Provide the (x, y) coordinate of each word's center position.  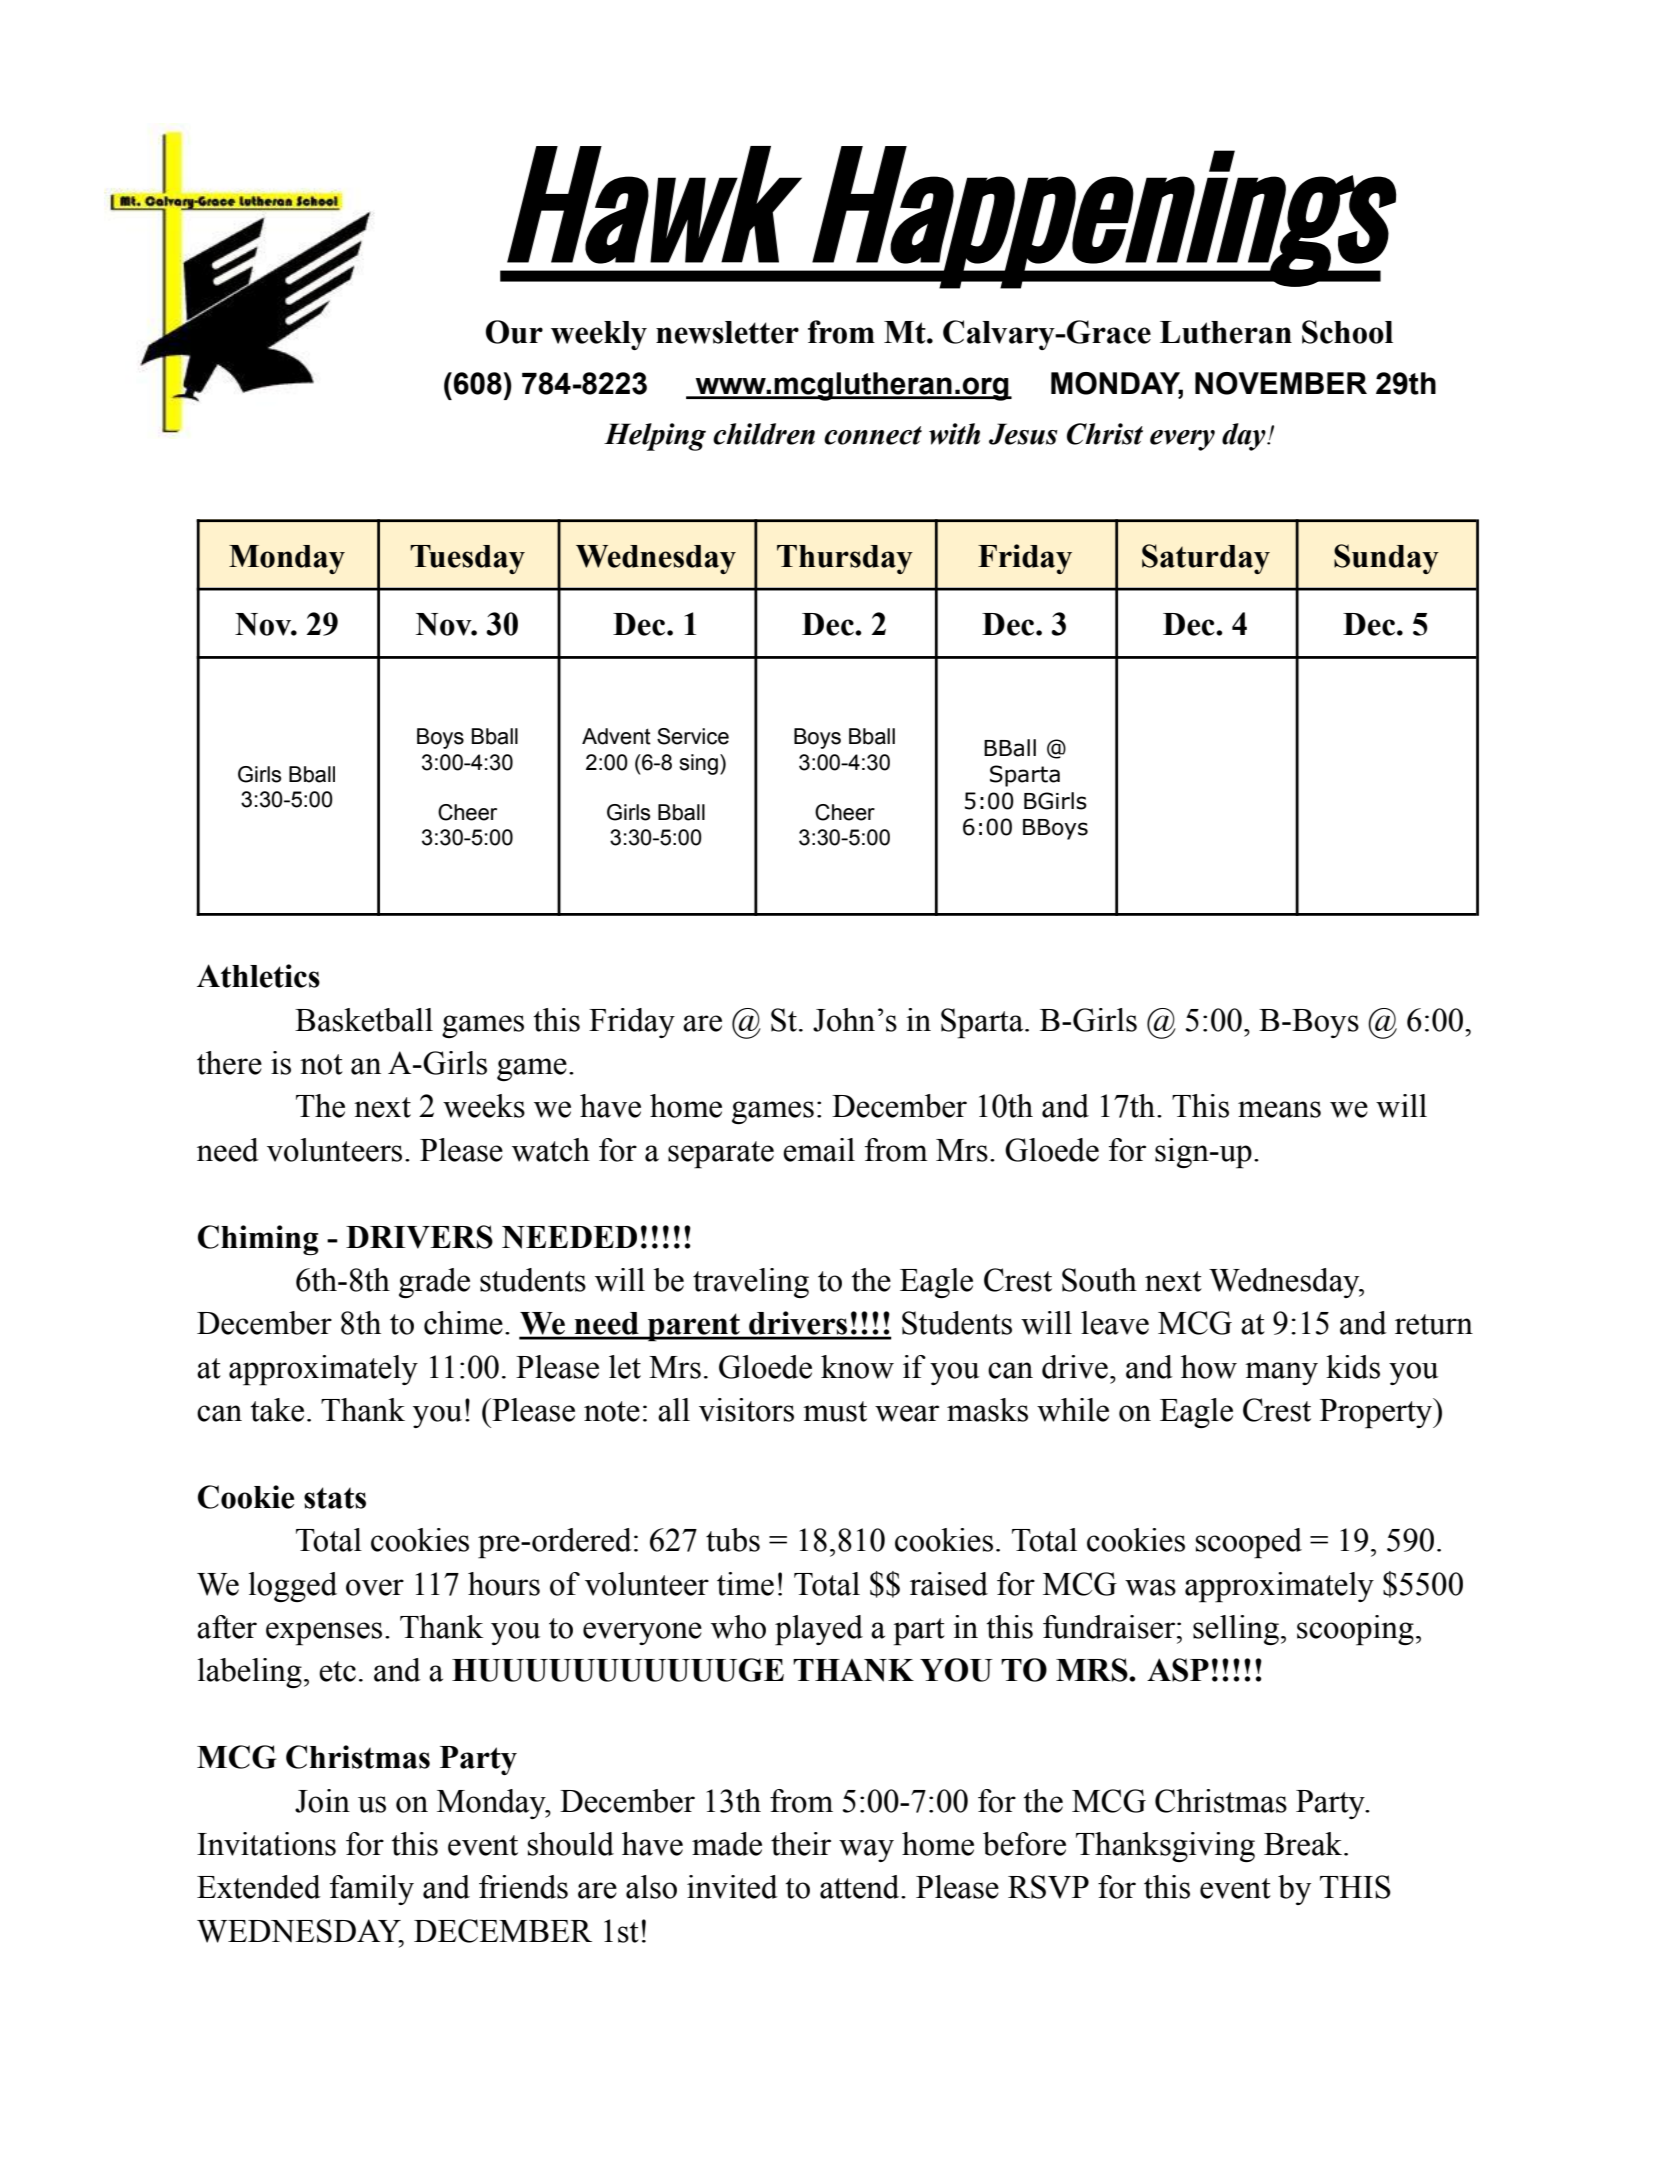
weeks (484, 1106)
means (1279, 1109)
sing (698, 764)
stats (335, 1498)
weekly (599, 335)
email (819, 1150)
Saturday (1206, 559)
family (372, 1890)
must (835, 1411)
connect (873, 435)
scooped (1249, 1543)
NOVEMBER (1281, 383)
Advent (616, 736)
